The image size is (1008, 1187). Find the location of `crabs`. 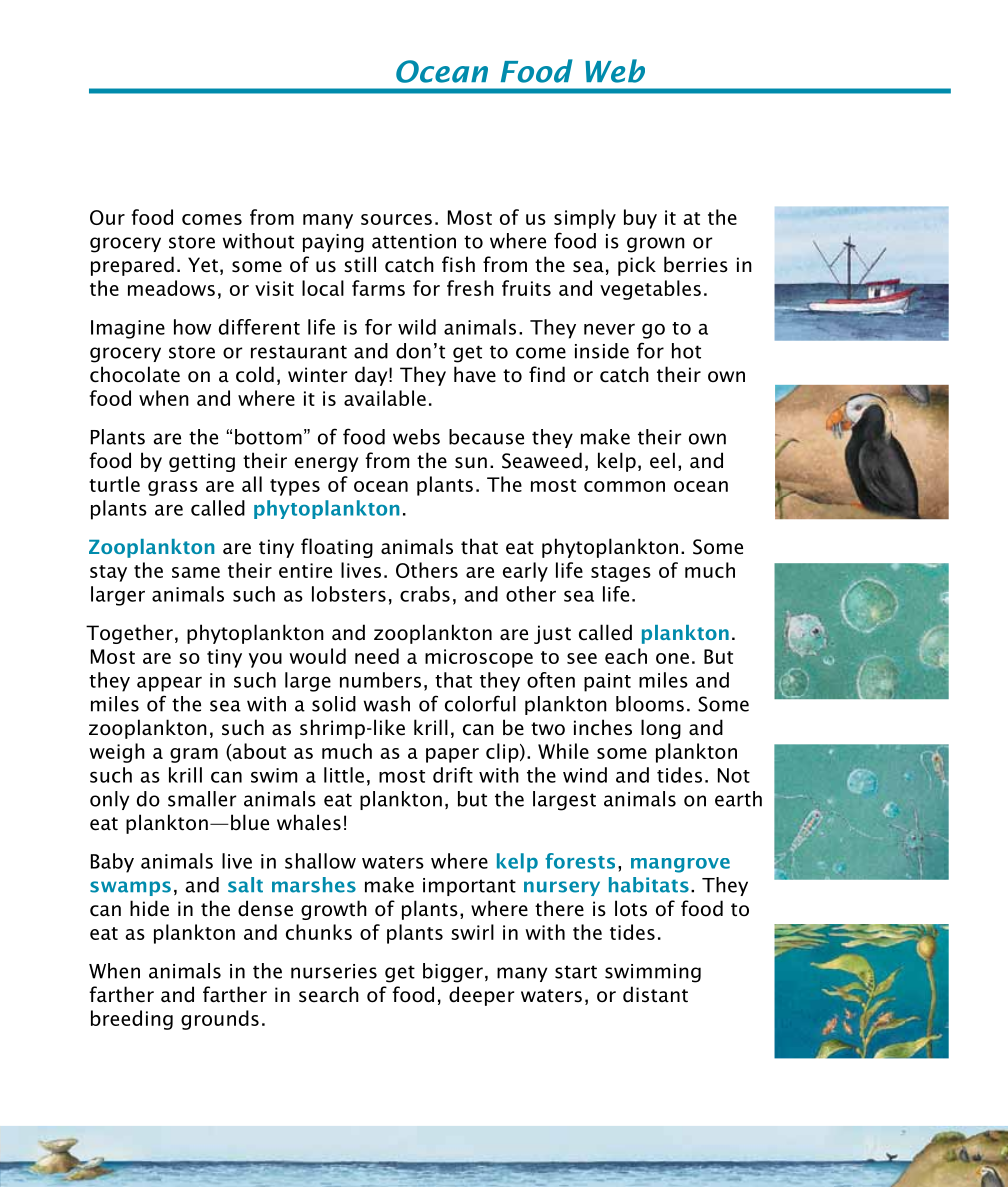

crabs is located at coordinates (425, 594).
